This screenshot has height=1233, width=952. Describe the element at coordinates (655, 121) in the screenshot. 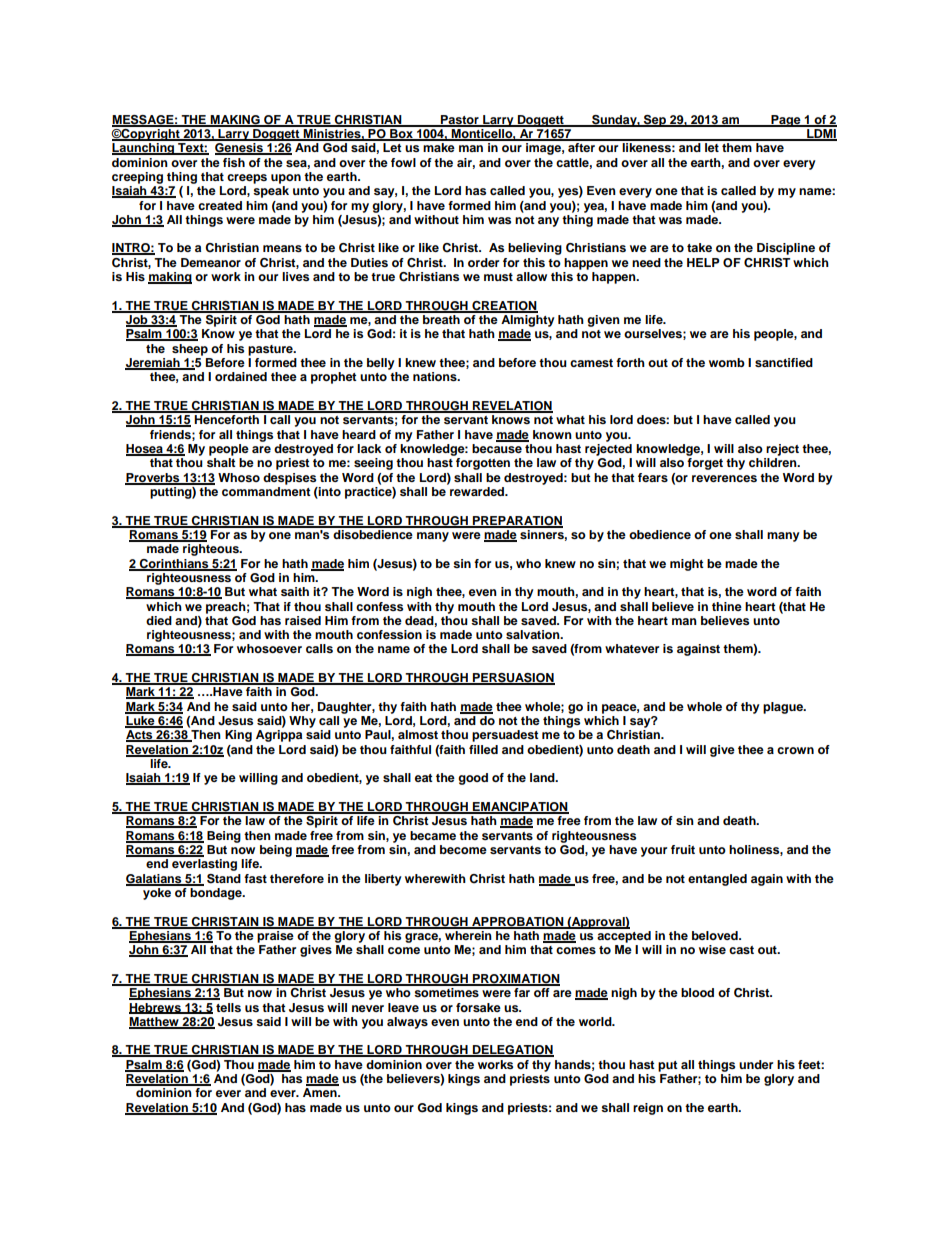

I see `Sep` at that location.
